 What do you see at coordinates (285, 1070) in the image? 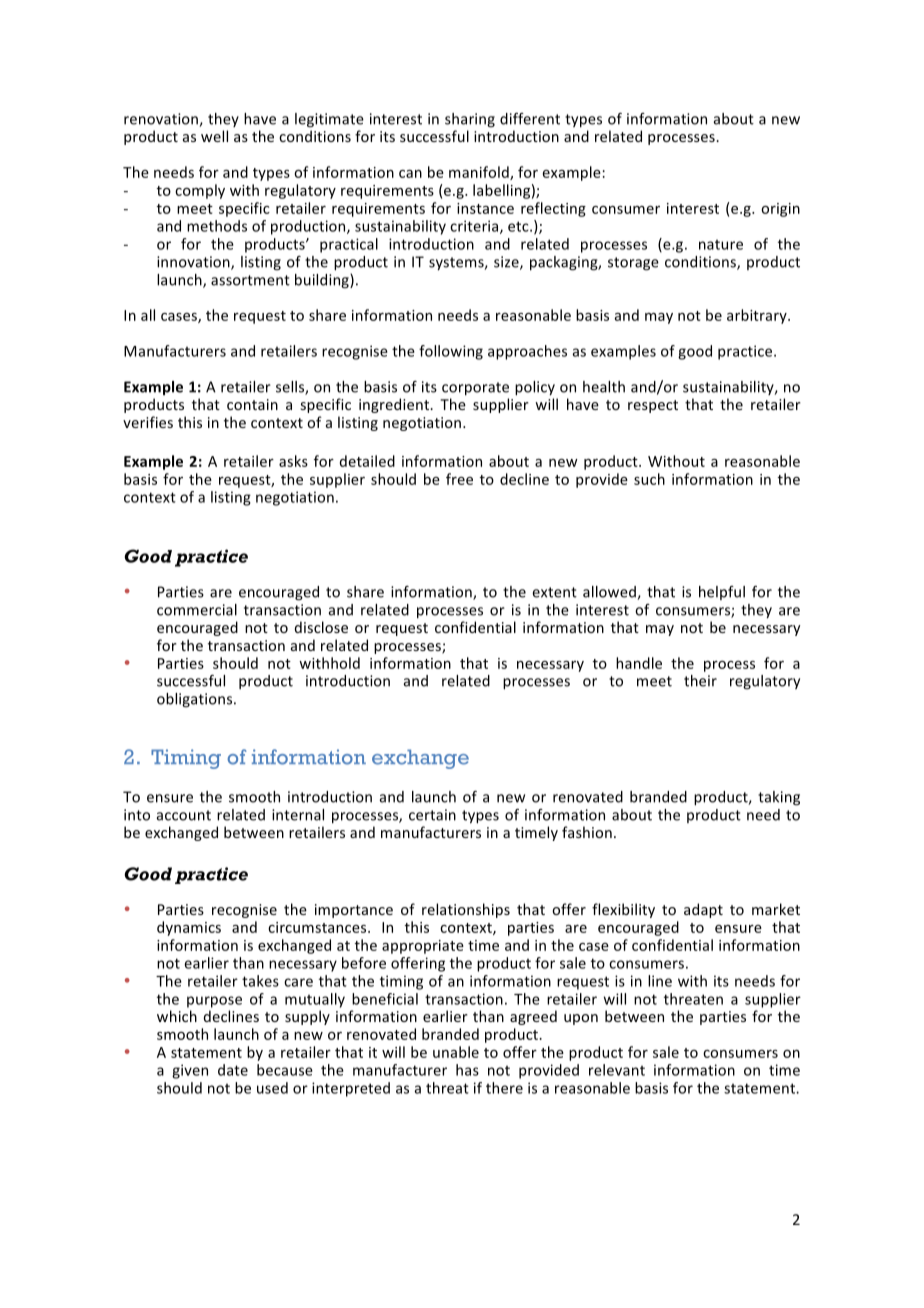
I see `because` at bounding box center [285, 1070].
